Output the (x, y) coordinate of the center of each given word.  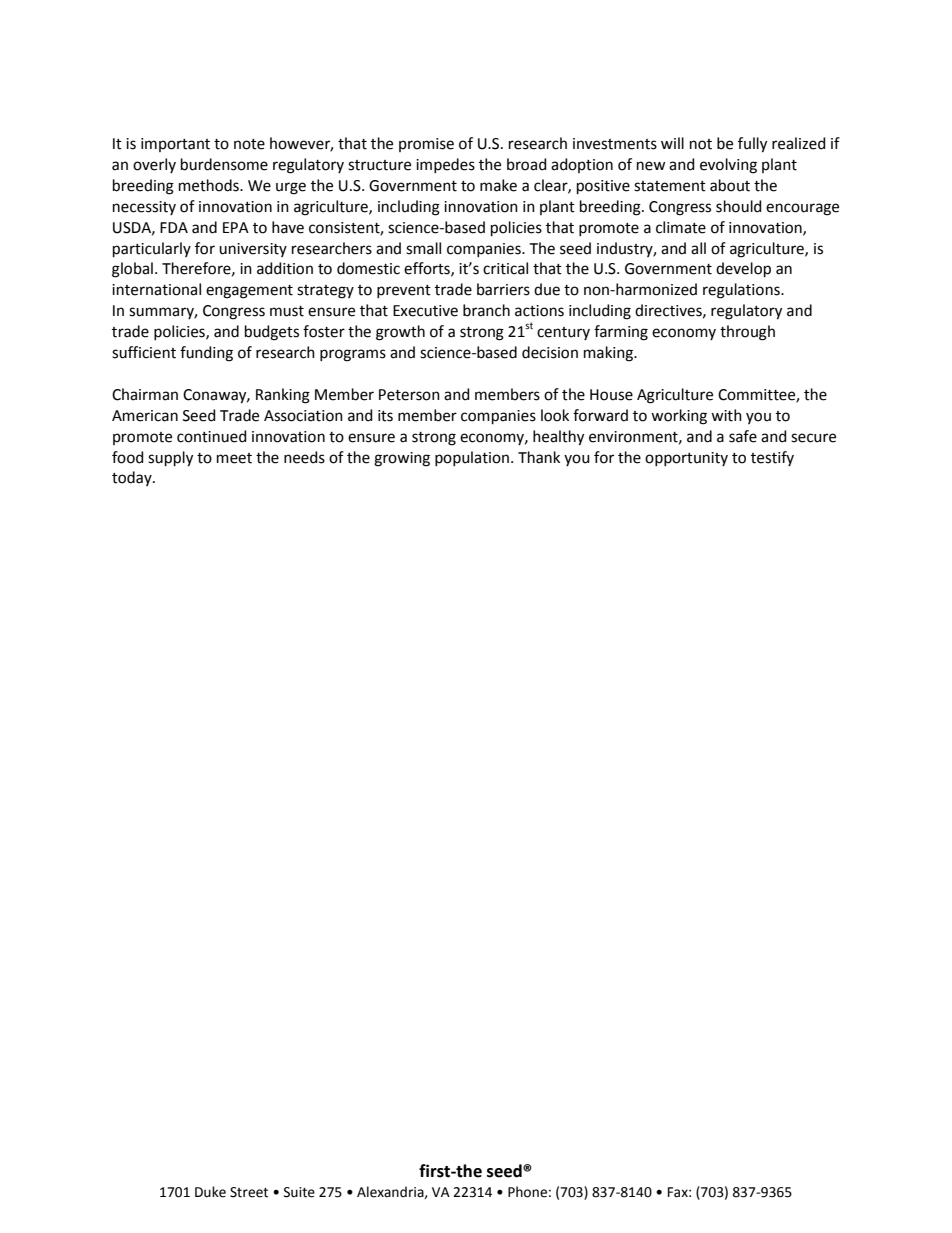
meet (234, 458)
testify (772, 458)
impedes (445, 165)
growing (402, 459)
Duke (210, 1192)
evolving (728, 166)
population (472, 458)
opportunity (686, 459)
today (133, 478)
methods (210, 185)
